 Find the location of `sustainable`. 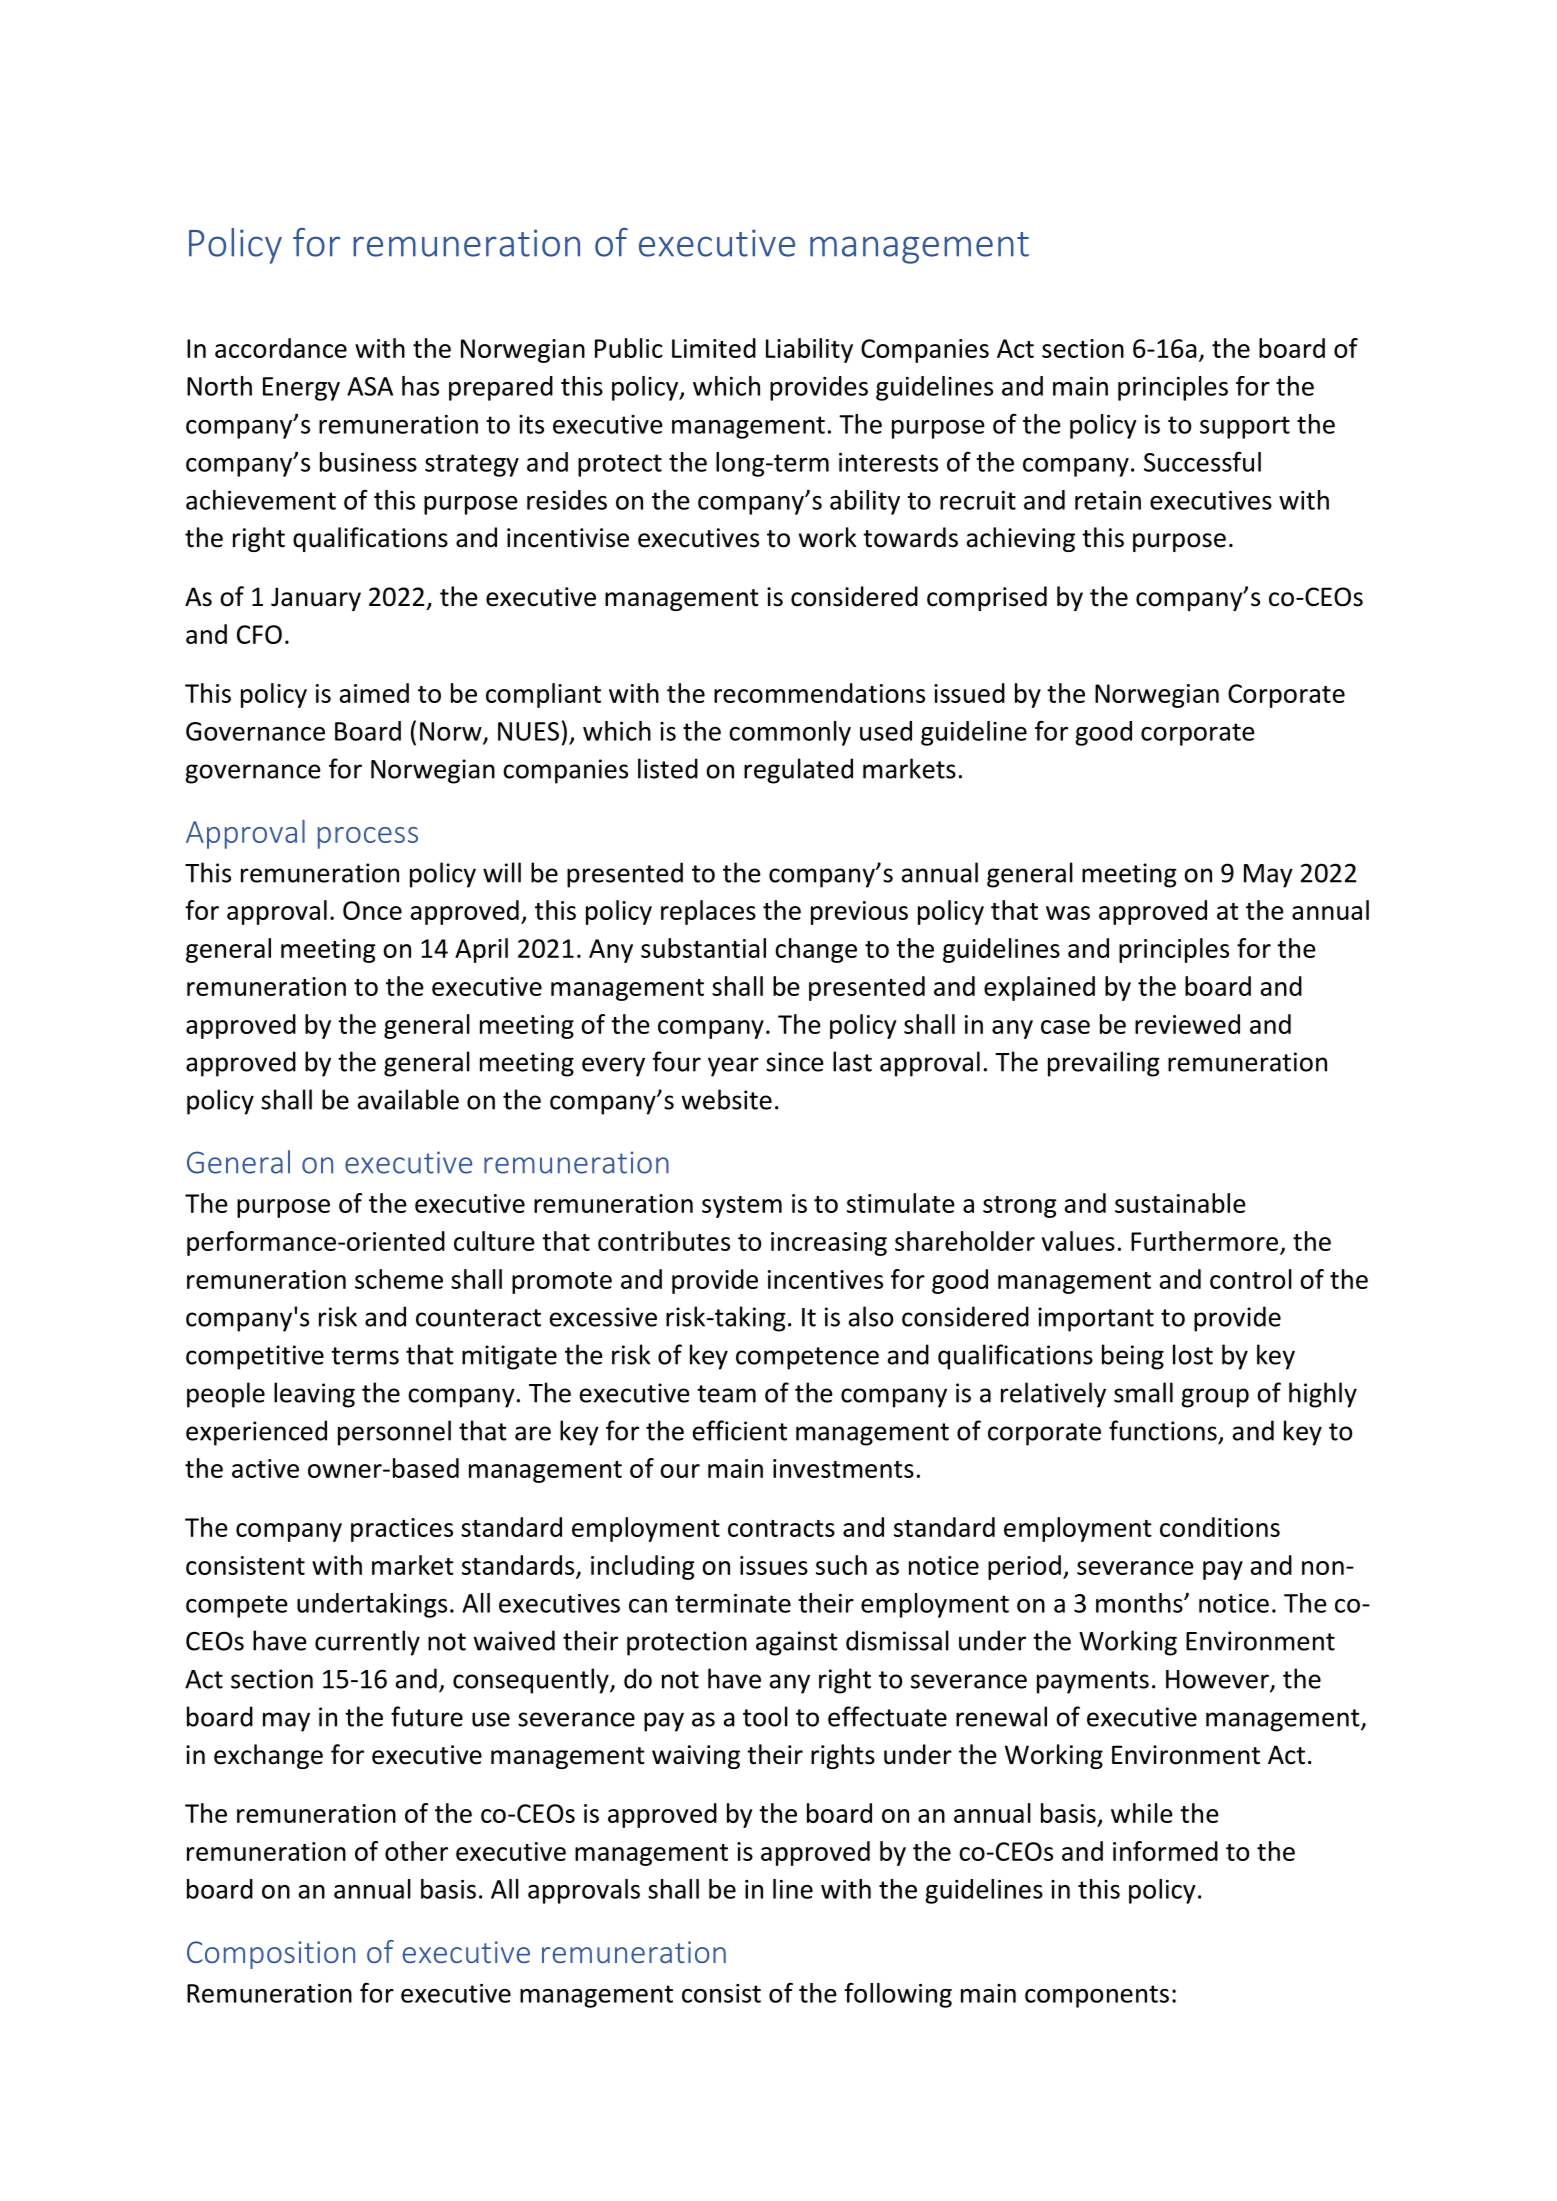

sustainable is located at coordinates (1180, 1203).
